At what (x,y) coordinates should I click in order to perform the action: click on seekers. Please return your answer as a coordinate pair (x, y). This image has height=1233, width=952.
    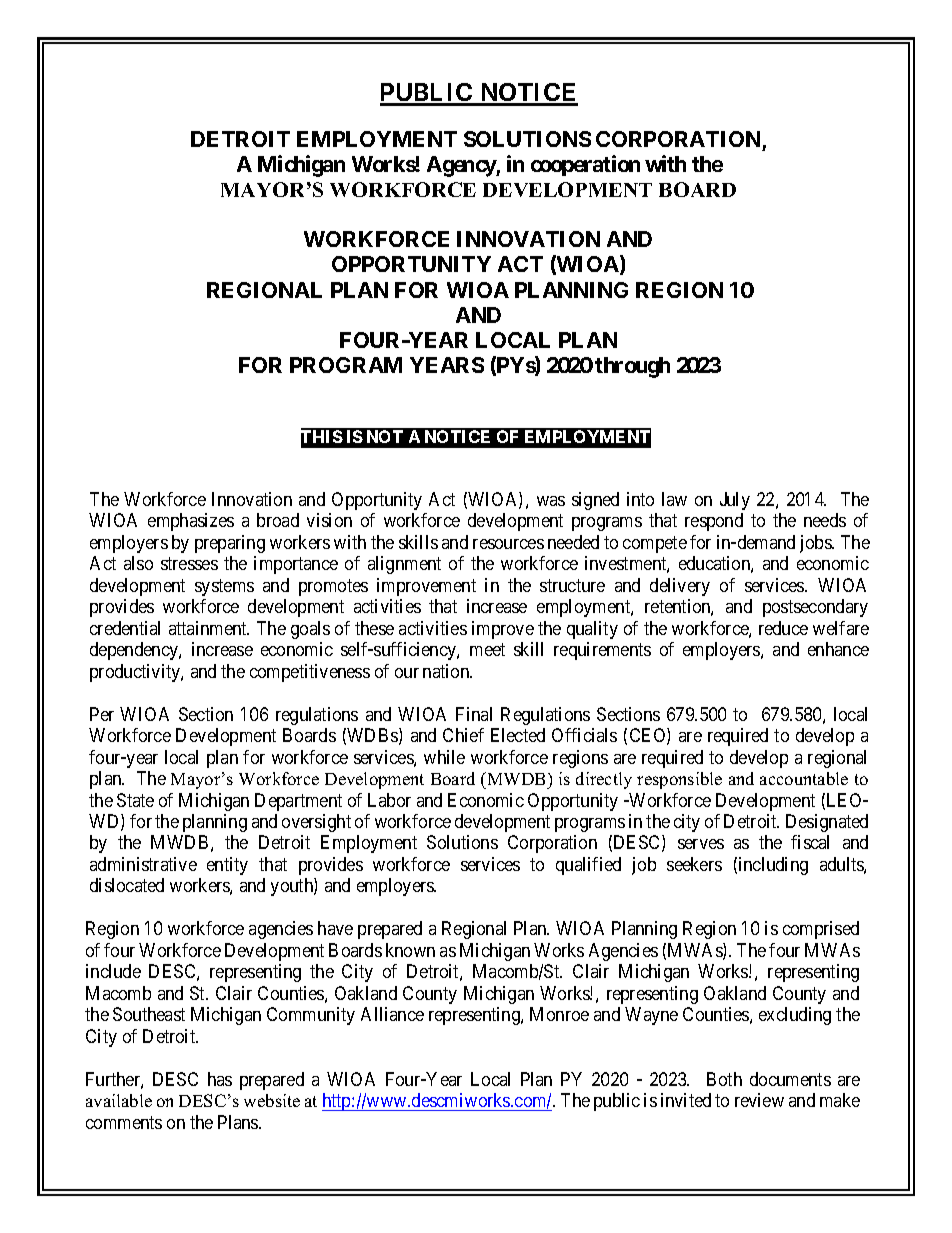
    Looking at the image, I should click on (694, 864).
